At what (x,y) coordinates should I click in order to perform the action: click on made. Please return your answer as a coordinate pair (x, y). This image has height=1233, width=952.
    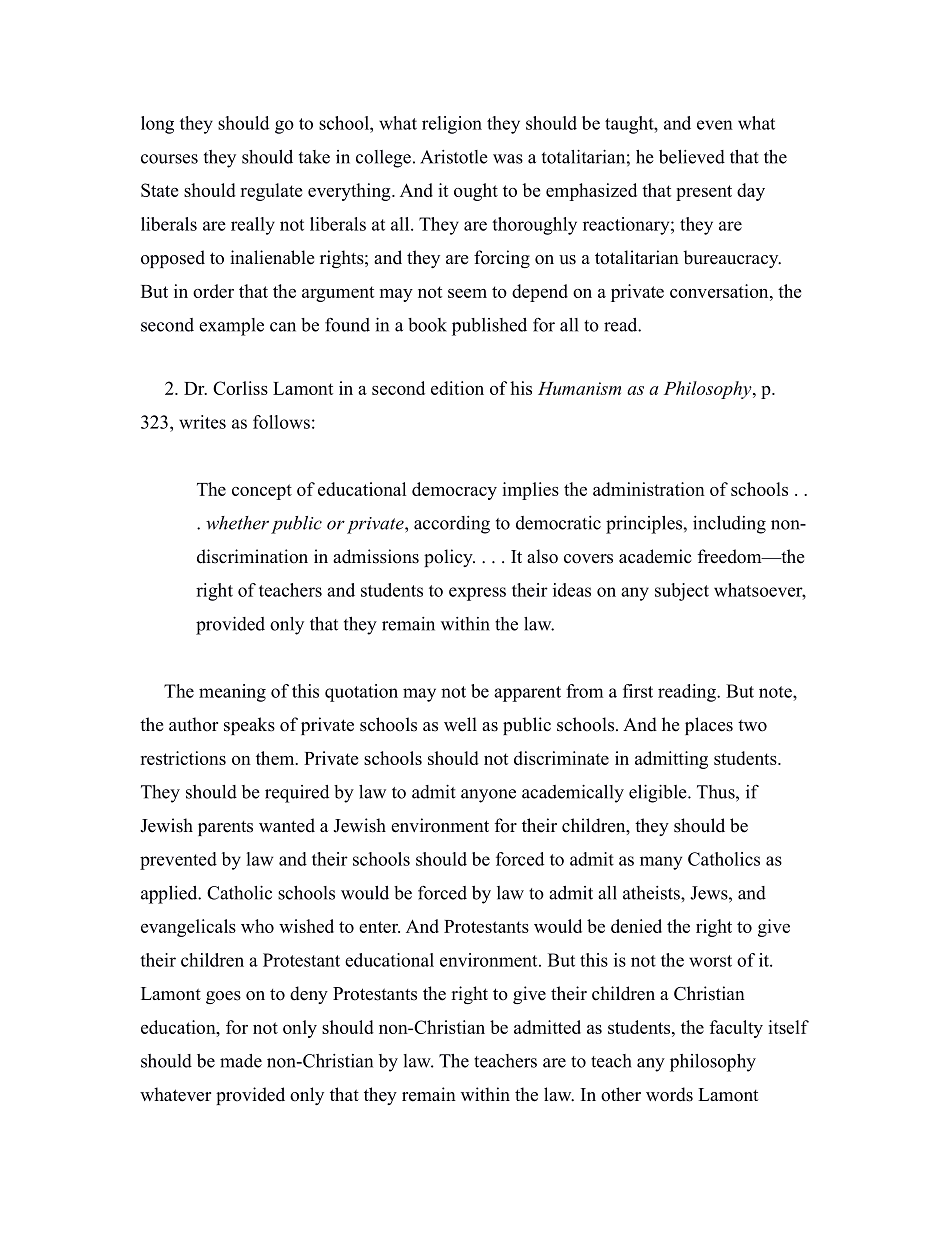
    Looking at the image, I should click on (241, 1061).
